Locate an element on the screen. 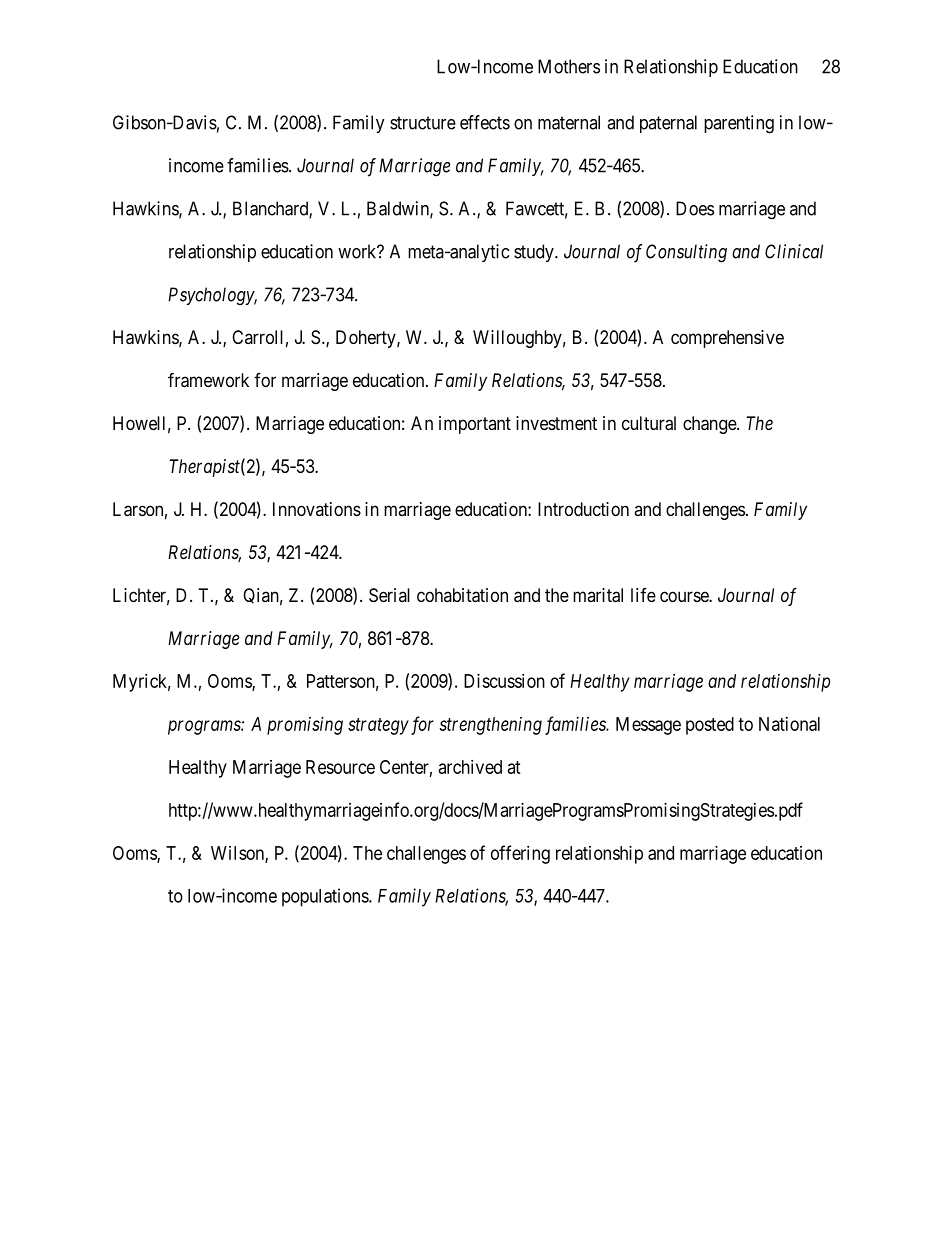 This screenshot has height=1233, width=952. structure is located at coordinates (423, 123).
